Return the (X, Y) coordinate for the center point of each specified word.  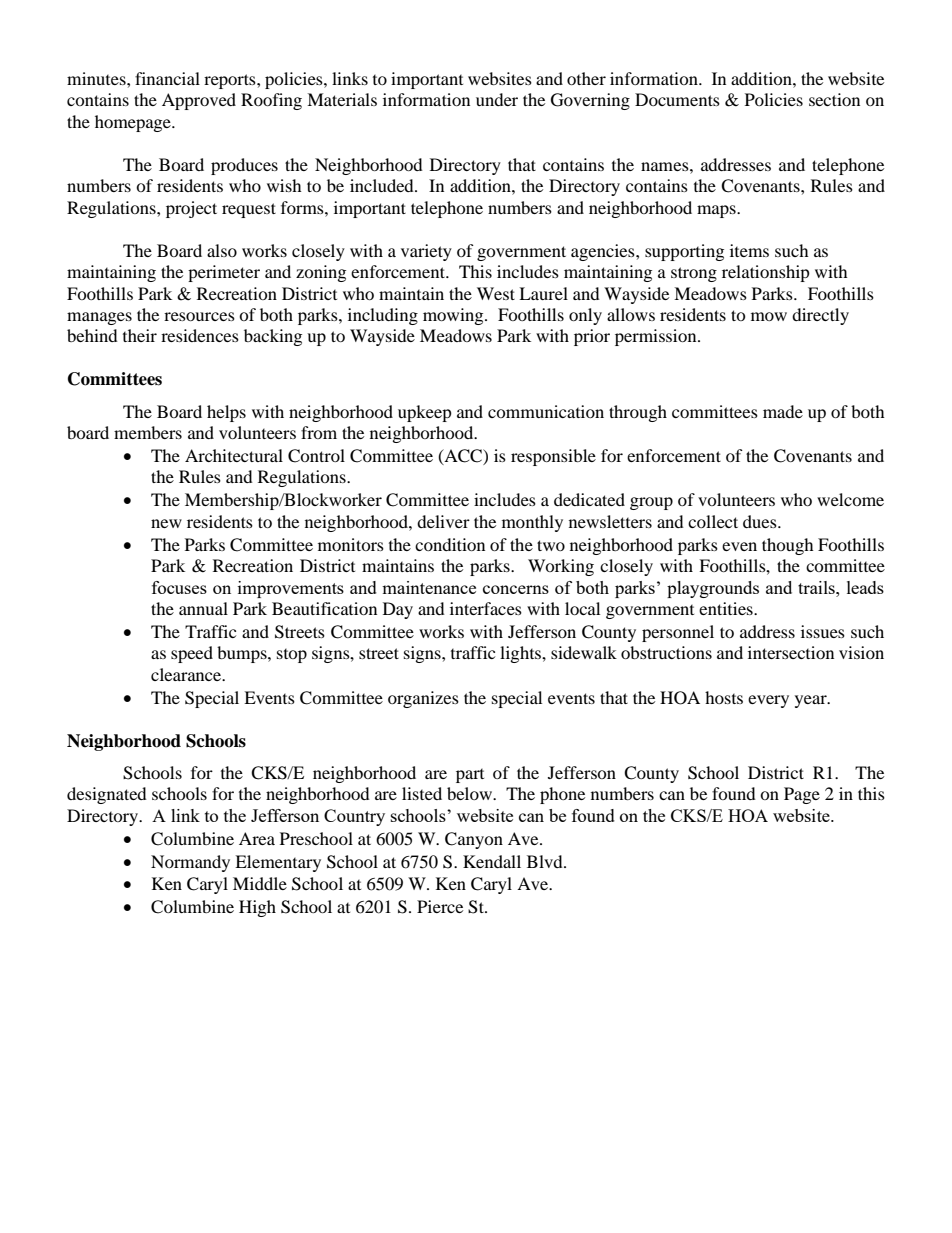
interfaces (486, 608)
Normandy (190, 863)
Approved (199, 101)
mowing (454, 316)
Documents (677, 99)
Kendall (492, 861)
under (497, 99)
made (783, 411)
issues (823, 631)
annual (203, 608)
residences (200, 335)
